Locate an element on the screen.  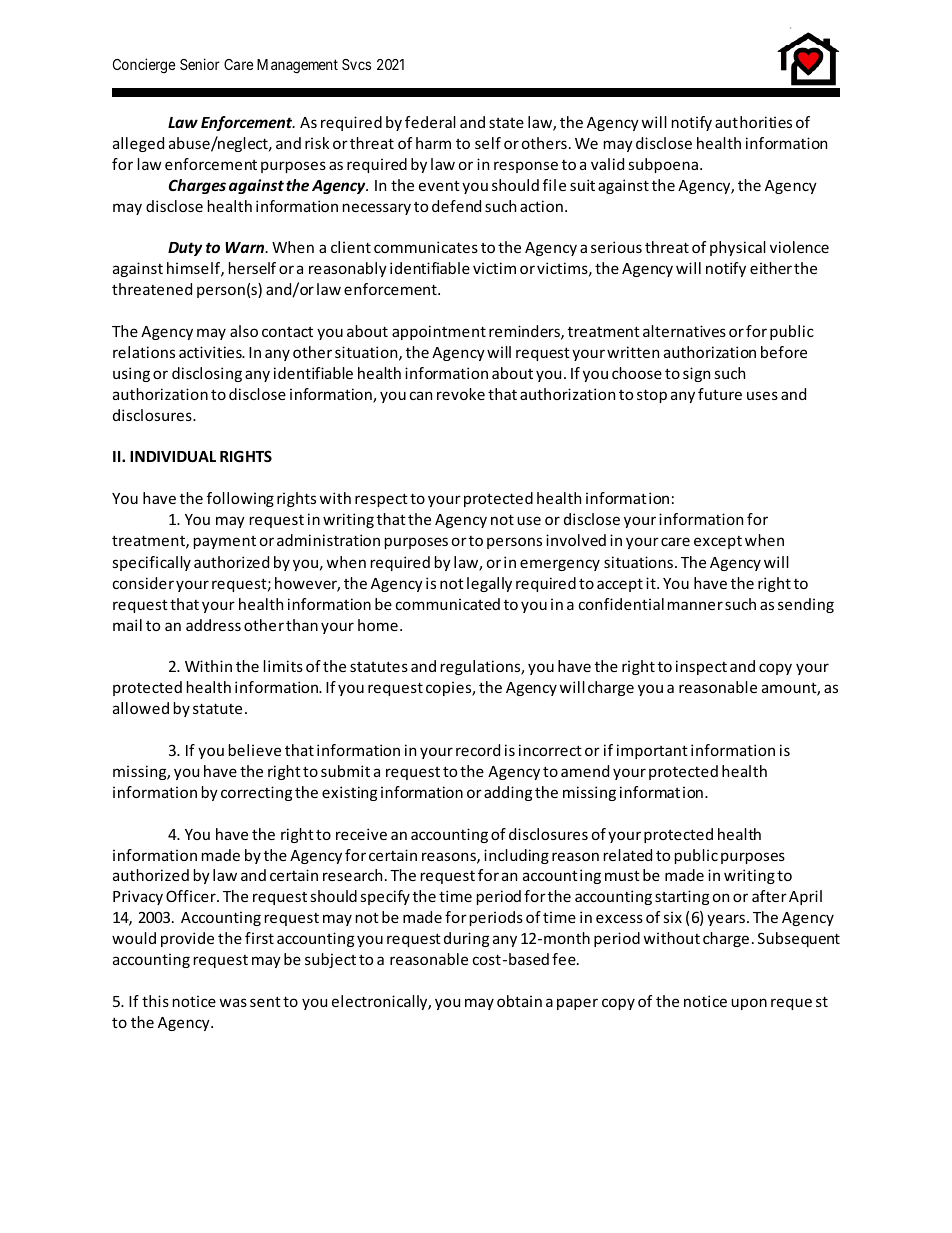
except is located at coordinates (718, 542).
